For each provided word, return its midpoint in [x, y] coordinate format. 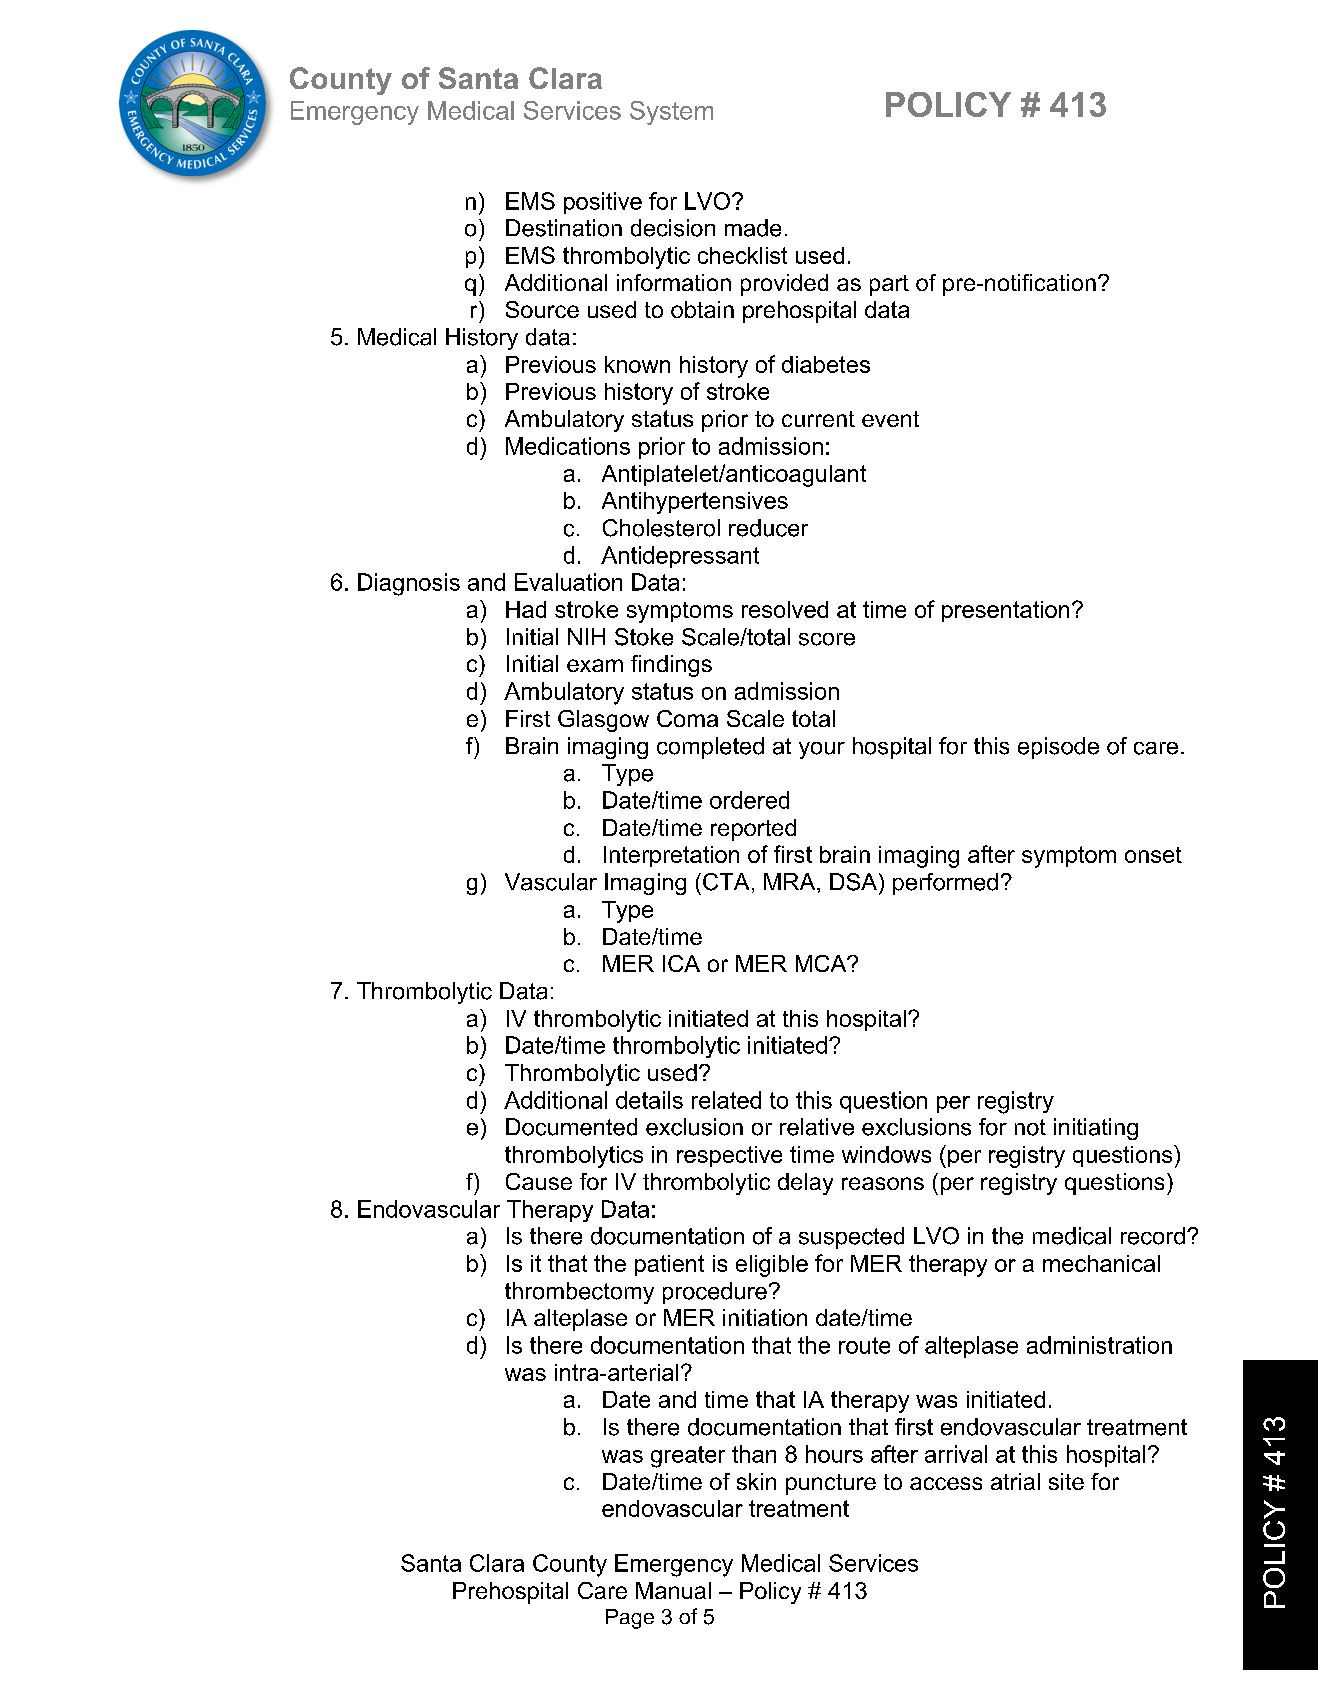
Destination [564, 228]
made [753, 228]
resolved [785, 609]
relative [817, 1127]
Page [630, 1619]
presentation [1005, 611]
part [889, 285]
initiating [1096, 1129]
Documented [571, 1127]
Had [526, 609]
